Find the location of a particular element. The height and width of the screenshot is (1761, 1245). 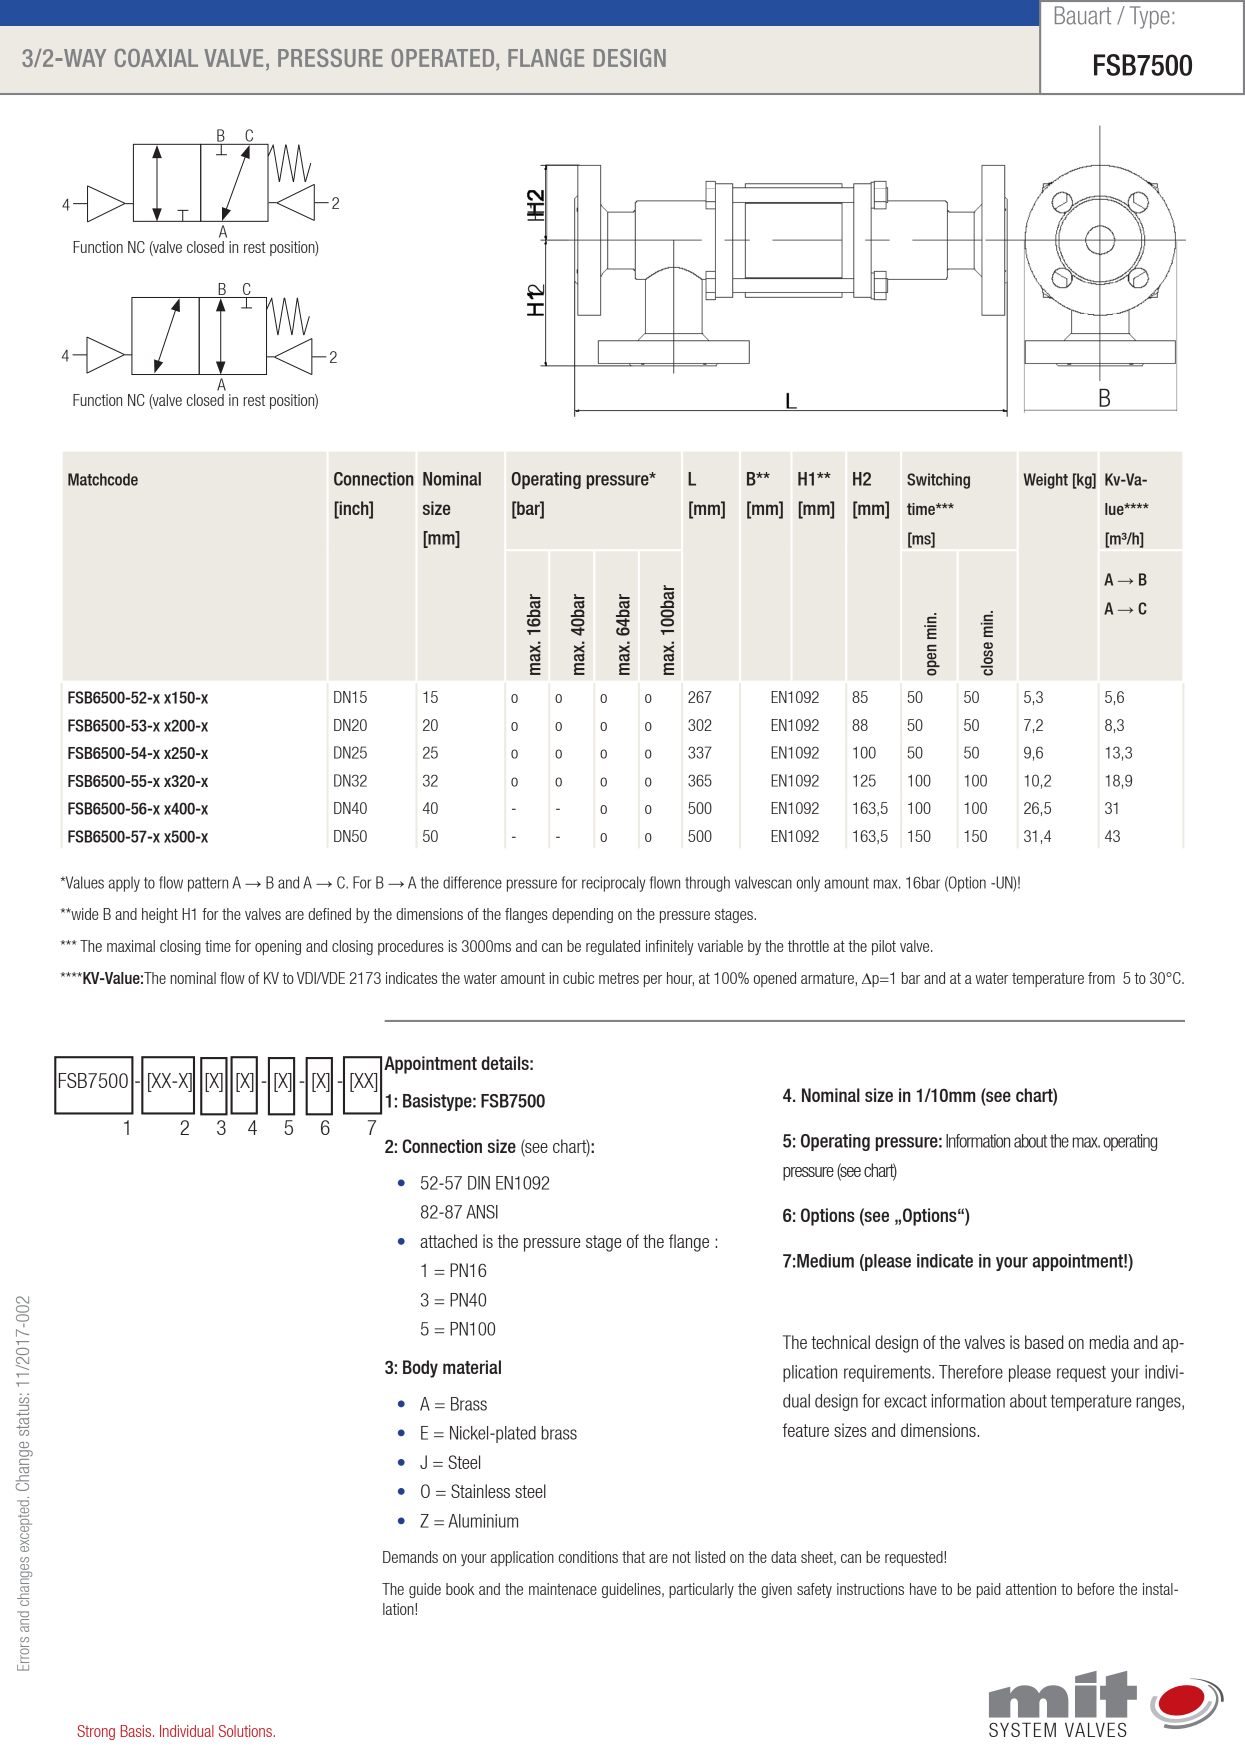

maximal is located at coordinates (131, 946).
